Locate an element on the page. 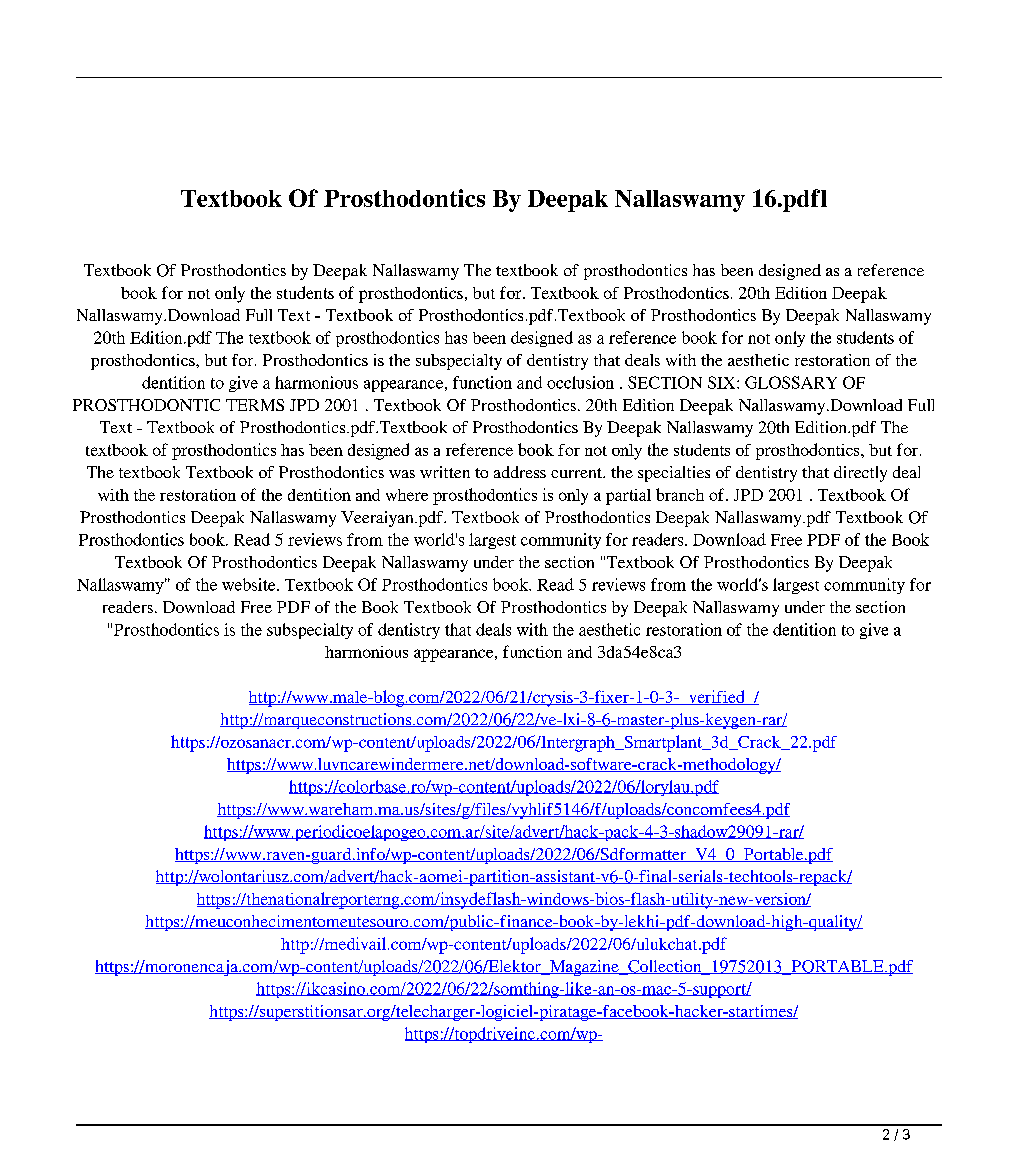  address is located at coordinates (520, 472).
